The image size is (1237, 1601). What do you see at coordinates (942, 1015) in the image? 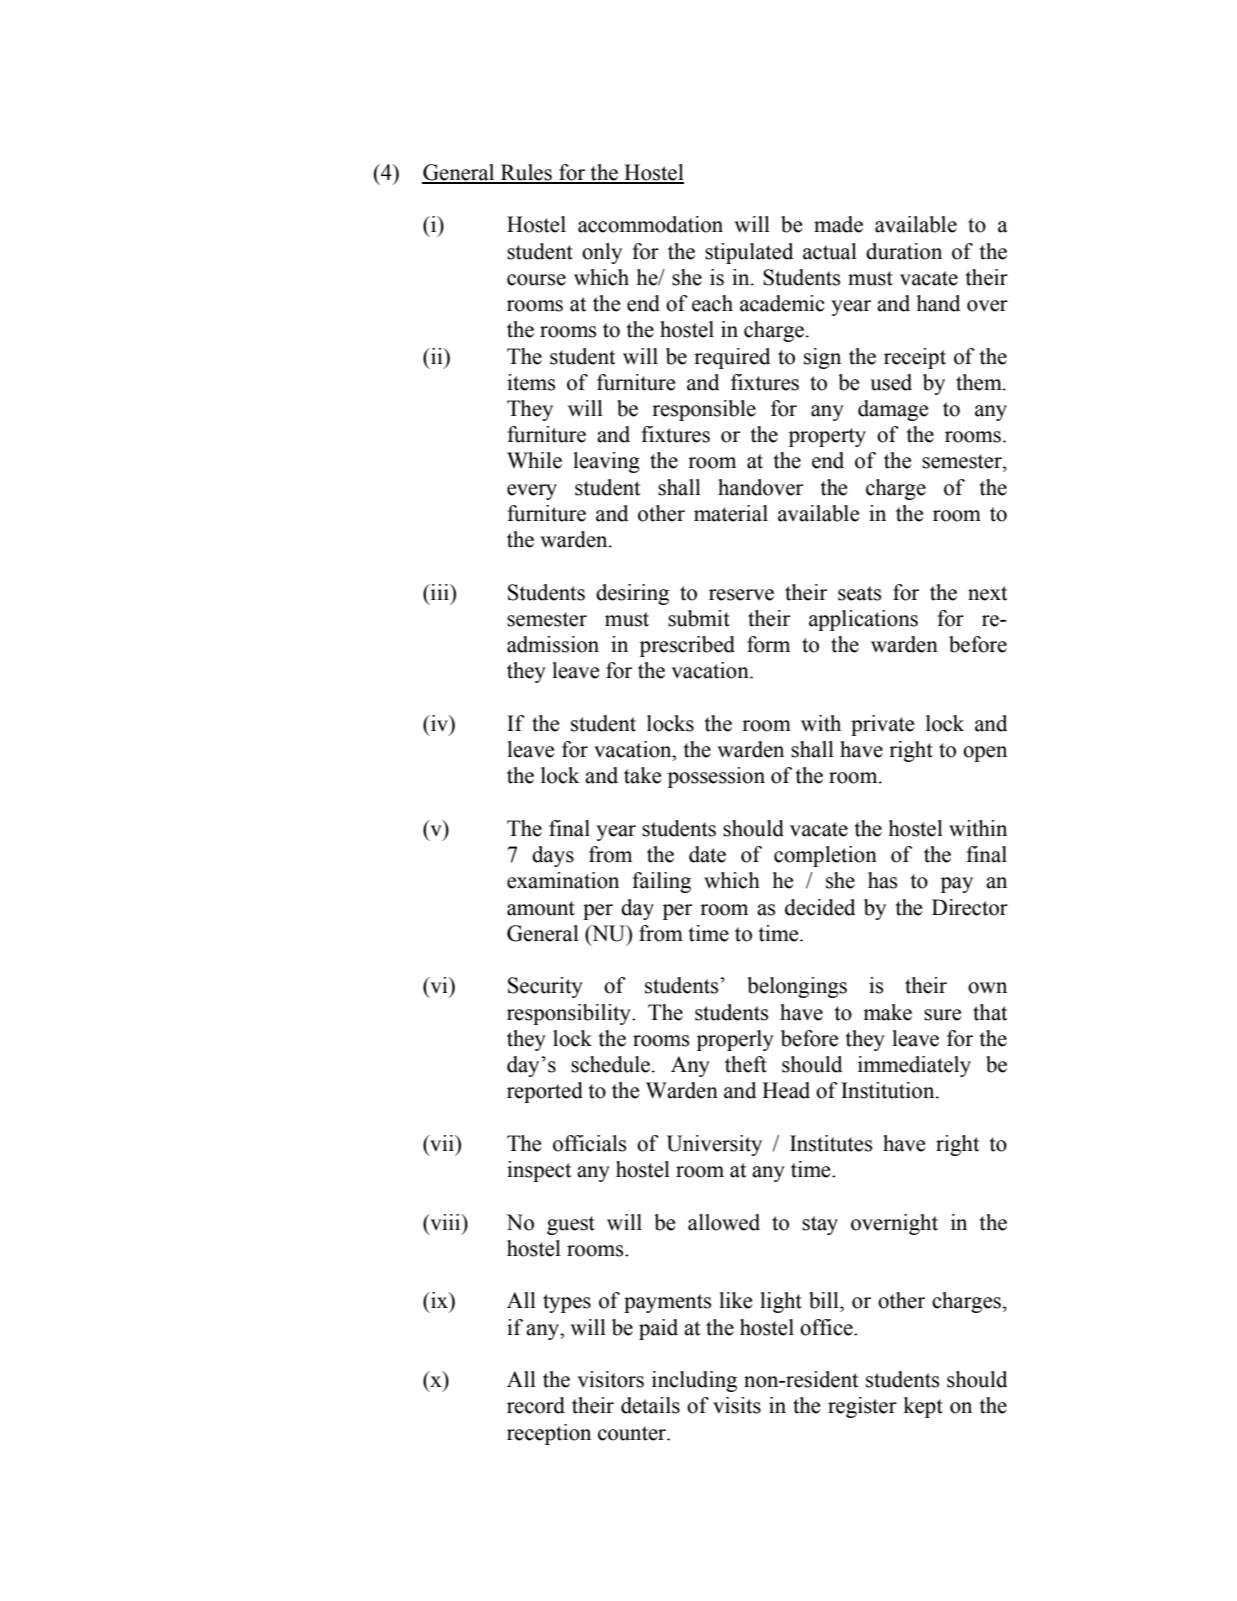
I see `sure` at bounding box center [942, 1015].
